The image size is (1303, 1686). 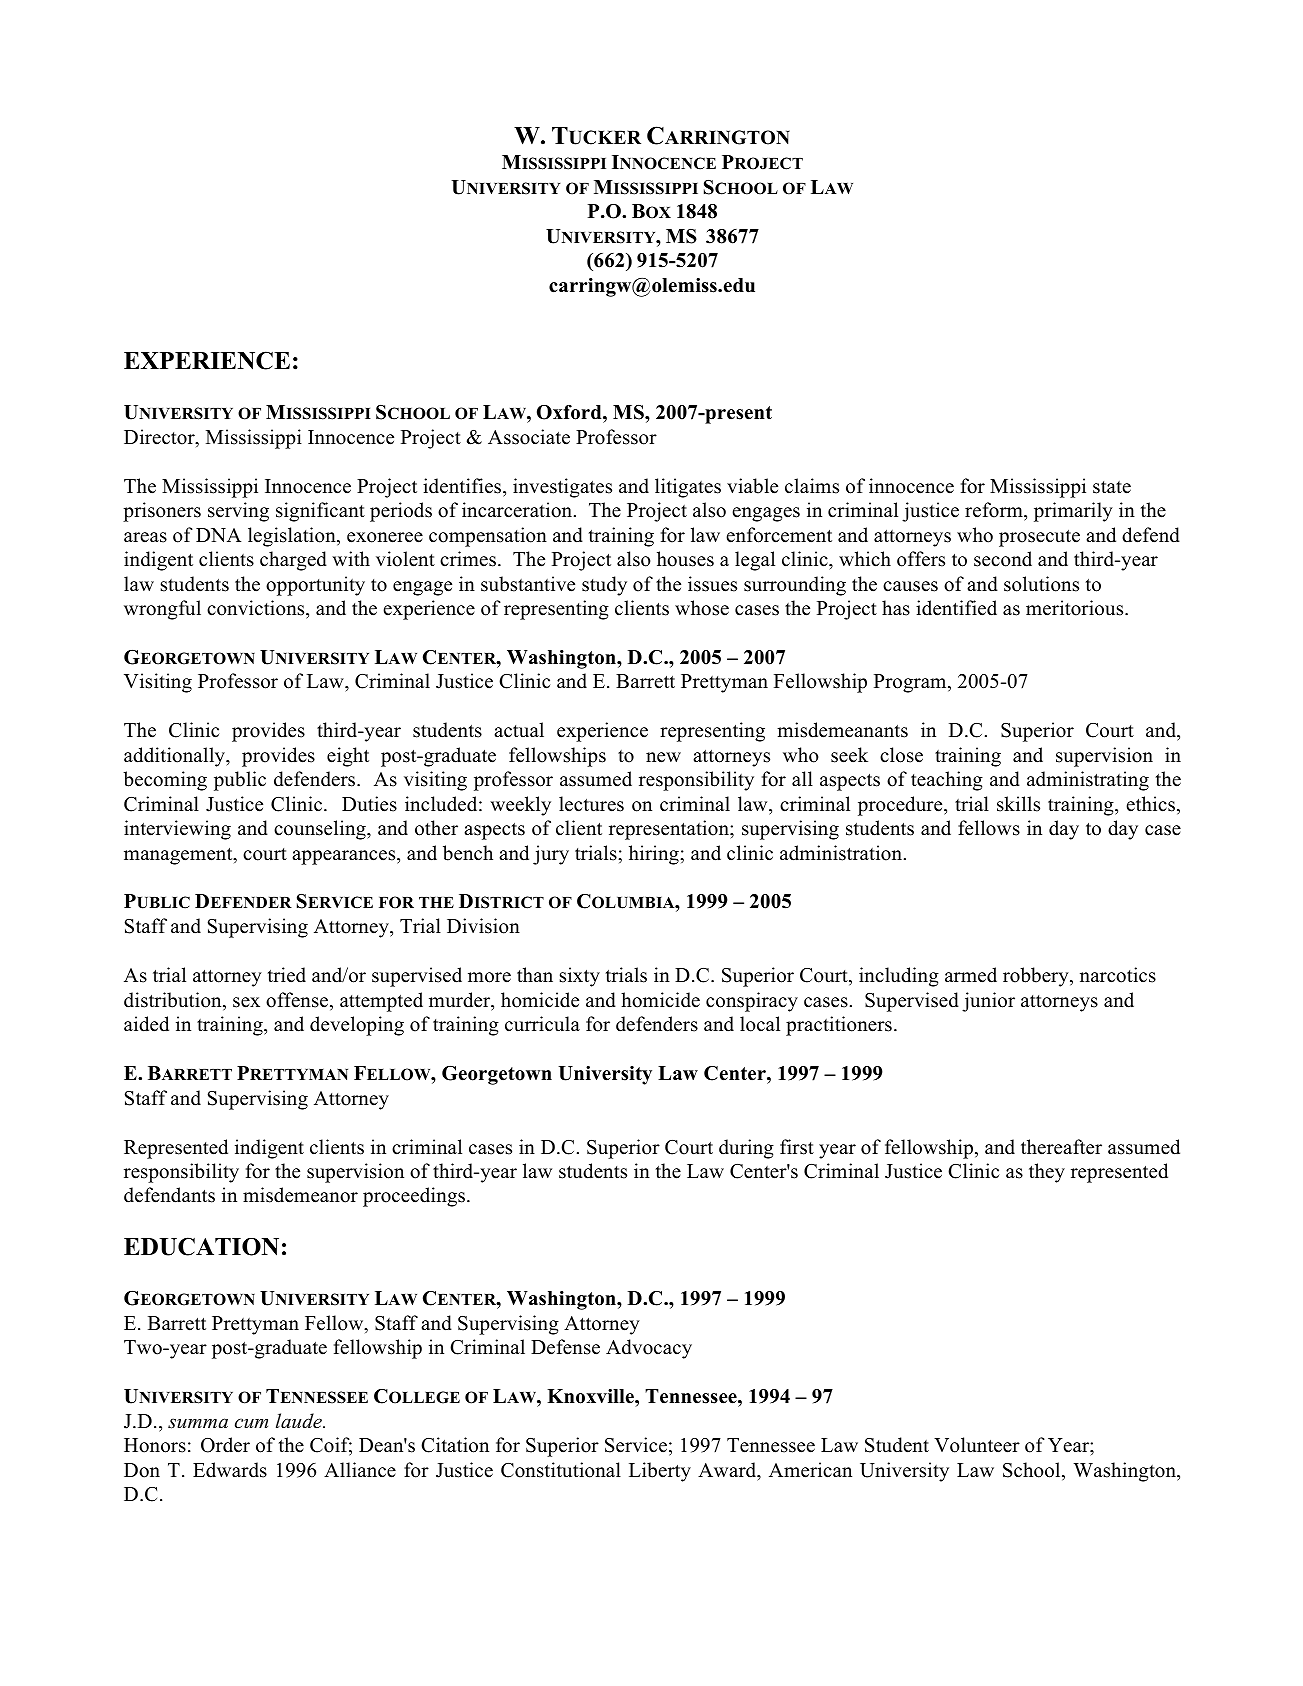 What do you see at coordinates (580, 977) in the image?
I see `sixty` at bounding box center [580, 977].
